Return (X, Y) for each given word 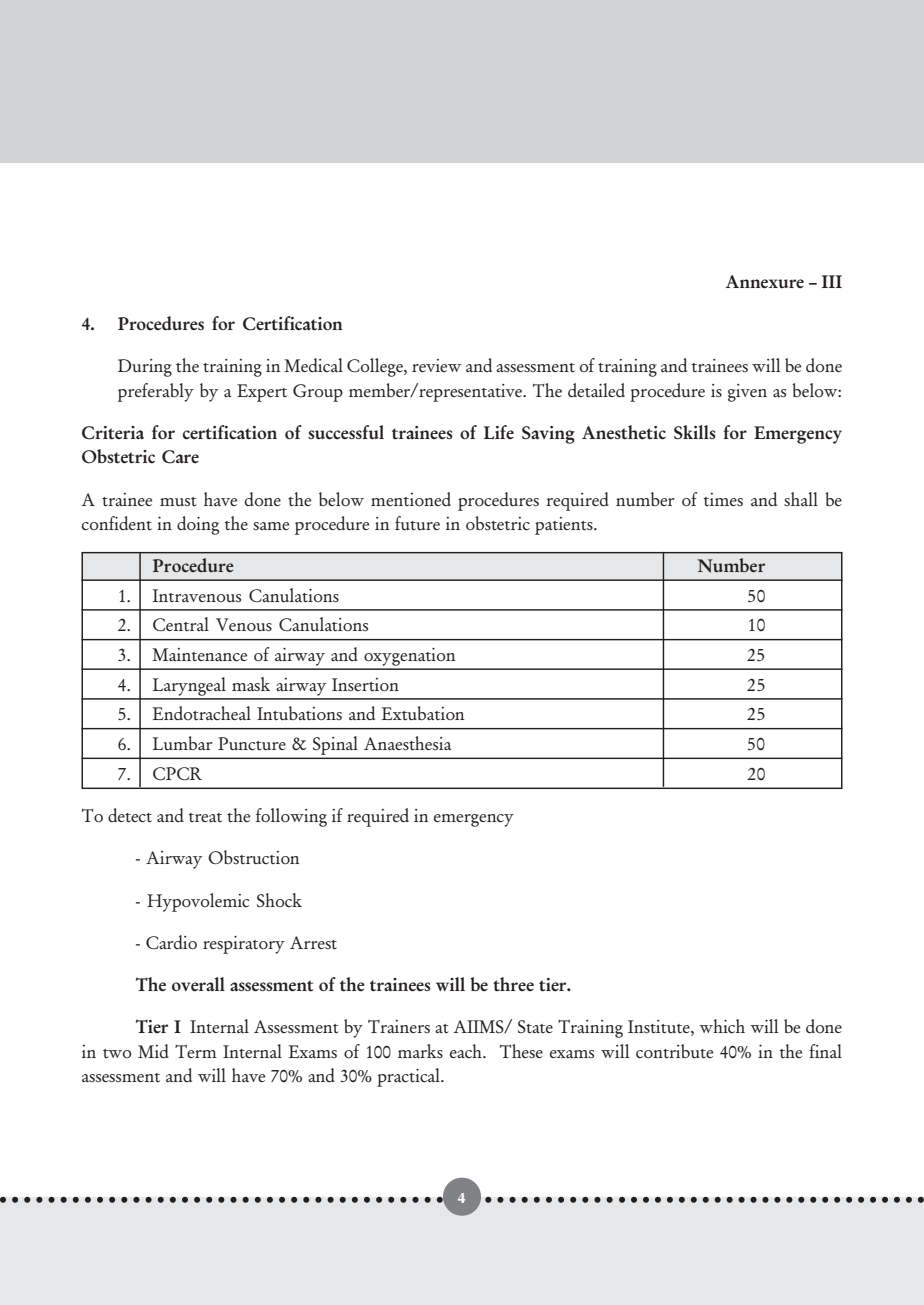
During (145, 368)
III (832, 281)
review (436, 365)
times (723, 499)
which (722, 1026)
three (513, 984)
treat (205, 817)
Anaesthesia (407, 743)
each (467, 1051)
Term (196, 1051)
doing (198, 525)
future (417, 523)
